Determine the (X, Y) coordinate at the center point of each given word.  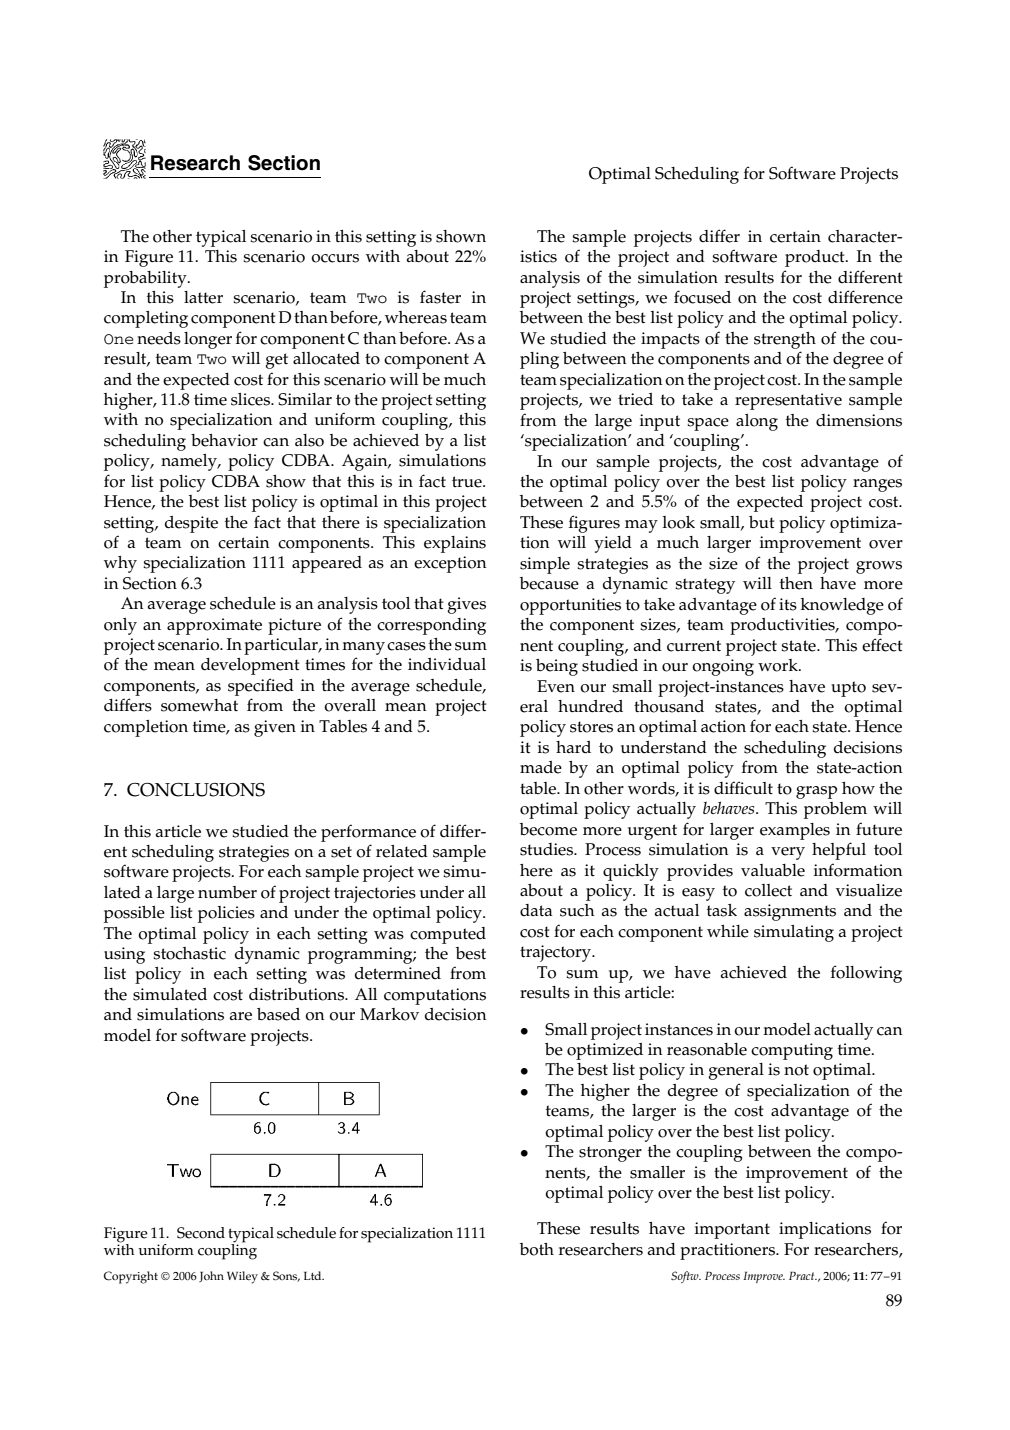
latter (203, 297)
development (250, 666)
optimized (605, 1051)
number (227, 892)
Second (201, 1233)
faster (440, 297)
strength (785, 340)
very (788, 853)
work (779, 665)
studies (547, 849)
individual (447, 664)
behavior (224, 440)
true (468, 482)
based (278, 1014)
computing (792, 1051)
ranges (877, 485)
